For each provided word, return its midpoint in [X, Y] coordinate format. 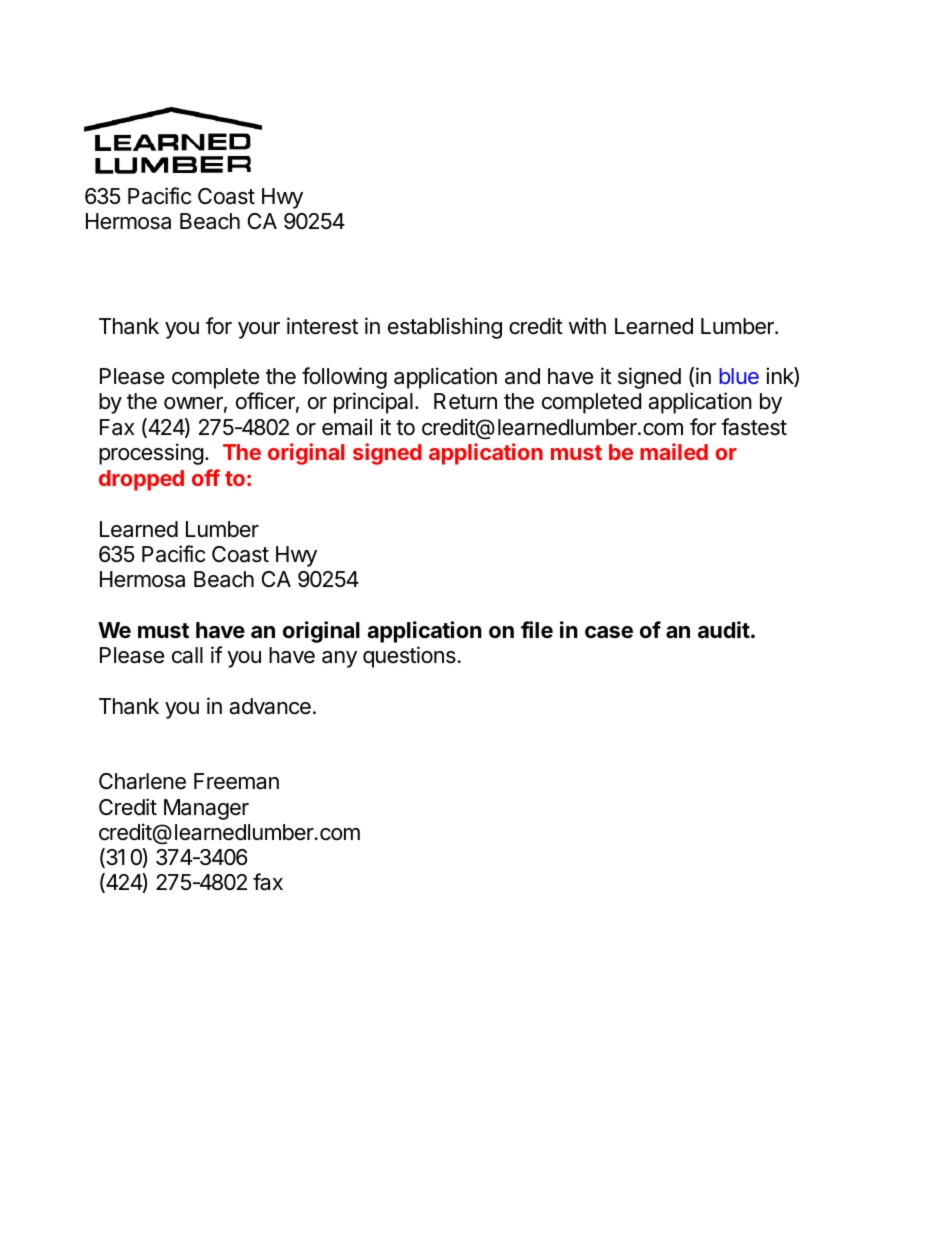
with [587, 325]
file [537, 630]
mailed [674, 451]
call [187, 655]
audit [724, 629]
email [347, 427]
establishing [445, 328]
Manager [206, 809]
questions [409, 657]
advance [270, 706]
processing [151, 454]
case [609, 632]
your [259, 330]
